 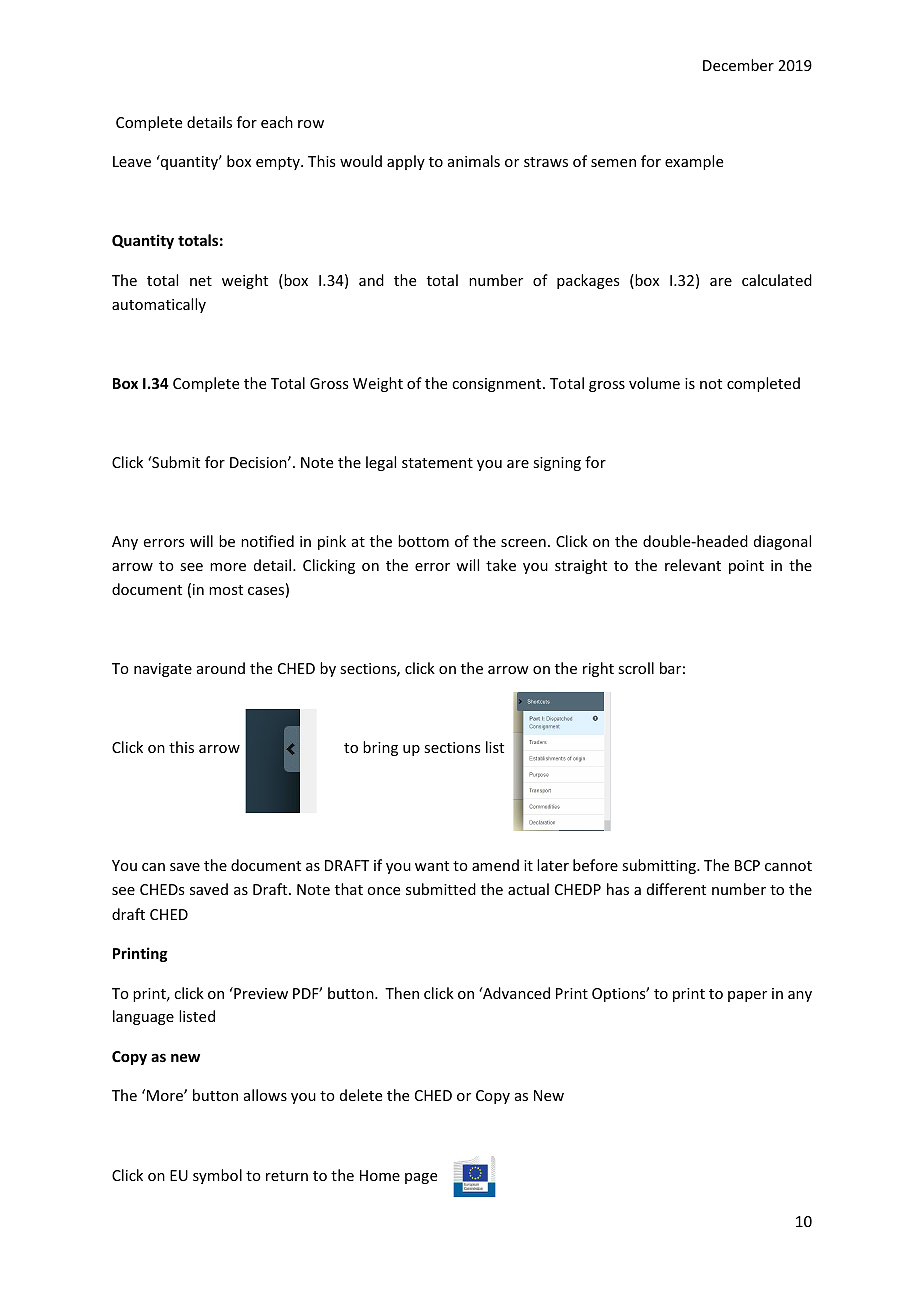 I want to click on notified, so click(x=267, y=541).
